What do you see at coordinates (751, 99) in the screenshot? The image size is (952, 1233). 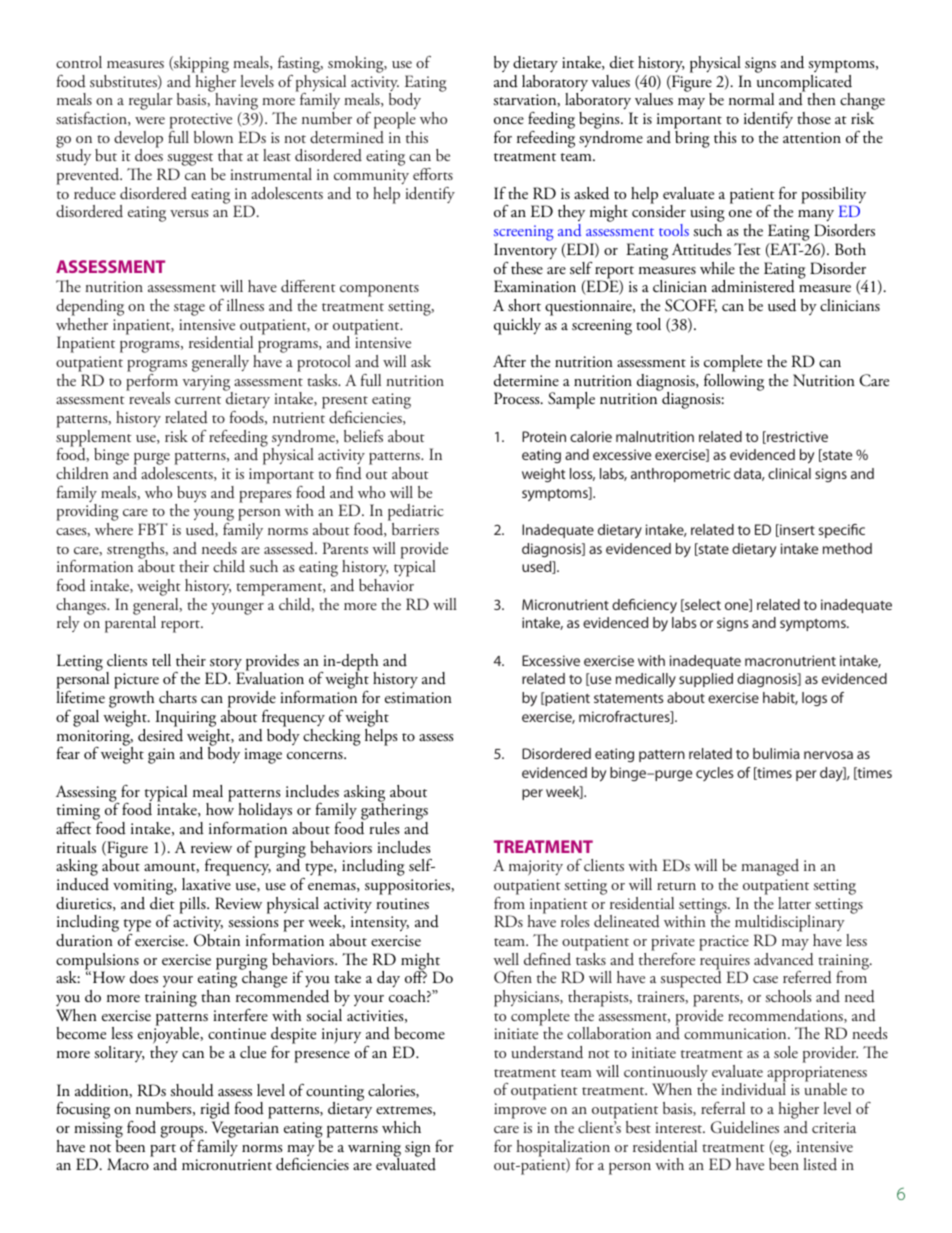 I see `normal` at bounding box center [751, 99].
